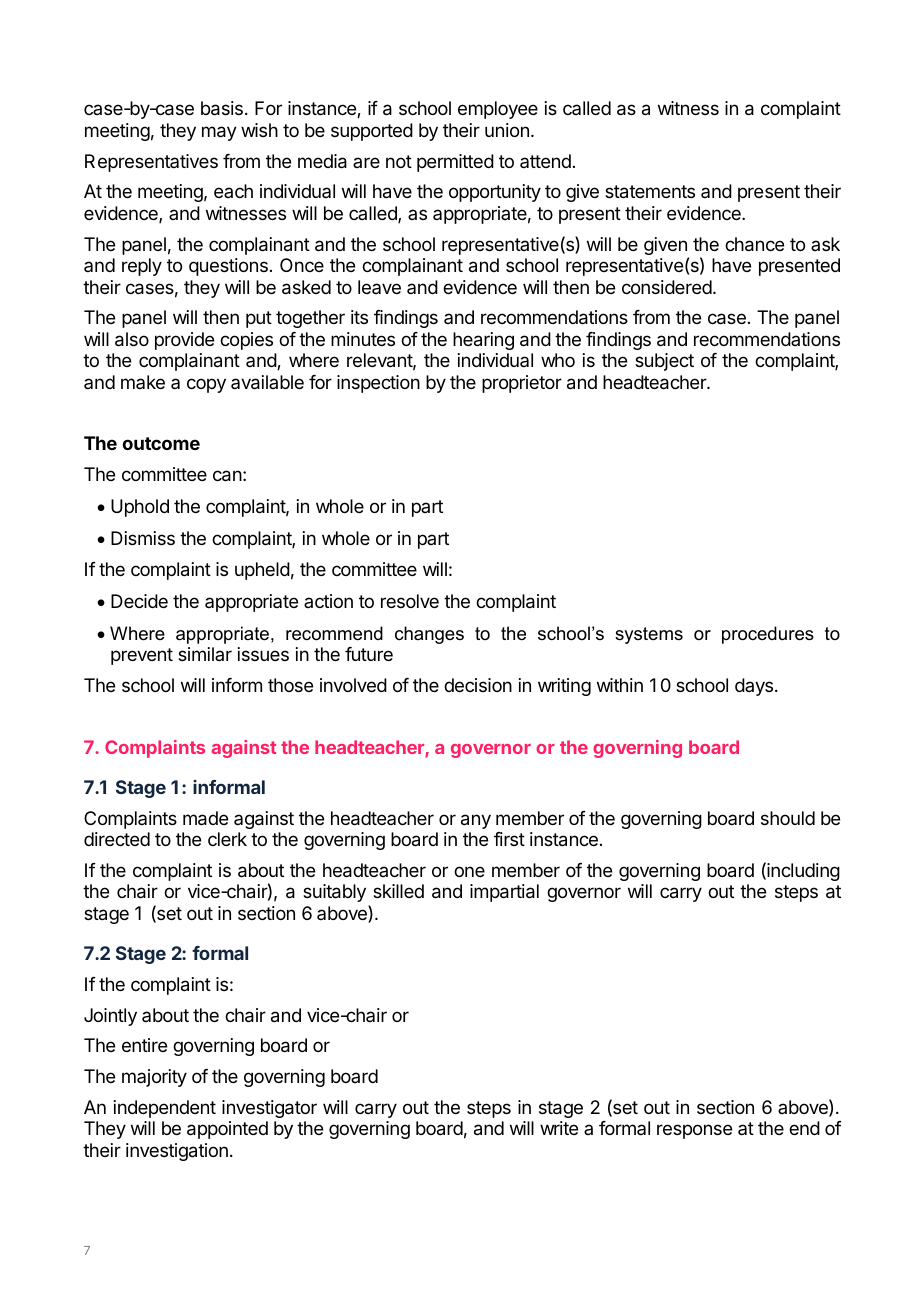 This document has height=1309, width=924. What do you see at coordinates (205, 654) in the document?
I see `similar` at bounding box center [205, 654].
